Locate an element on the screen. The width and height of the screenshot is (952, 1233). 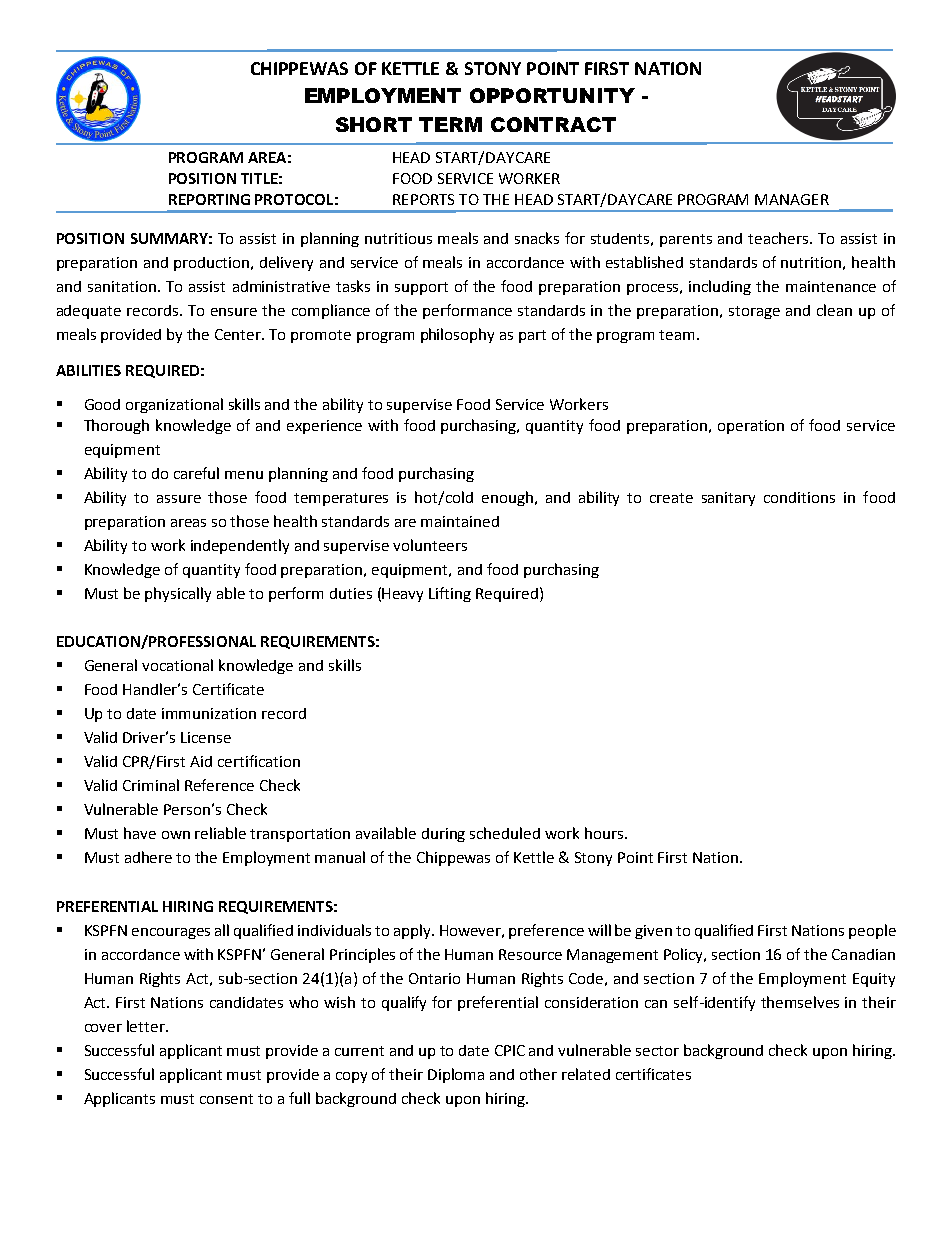
enough is located at coordinates (507, 498).
